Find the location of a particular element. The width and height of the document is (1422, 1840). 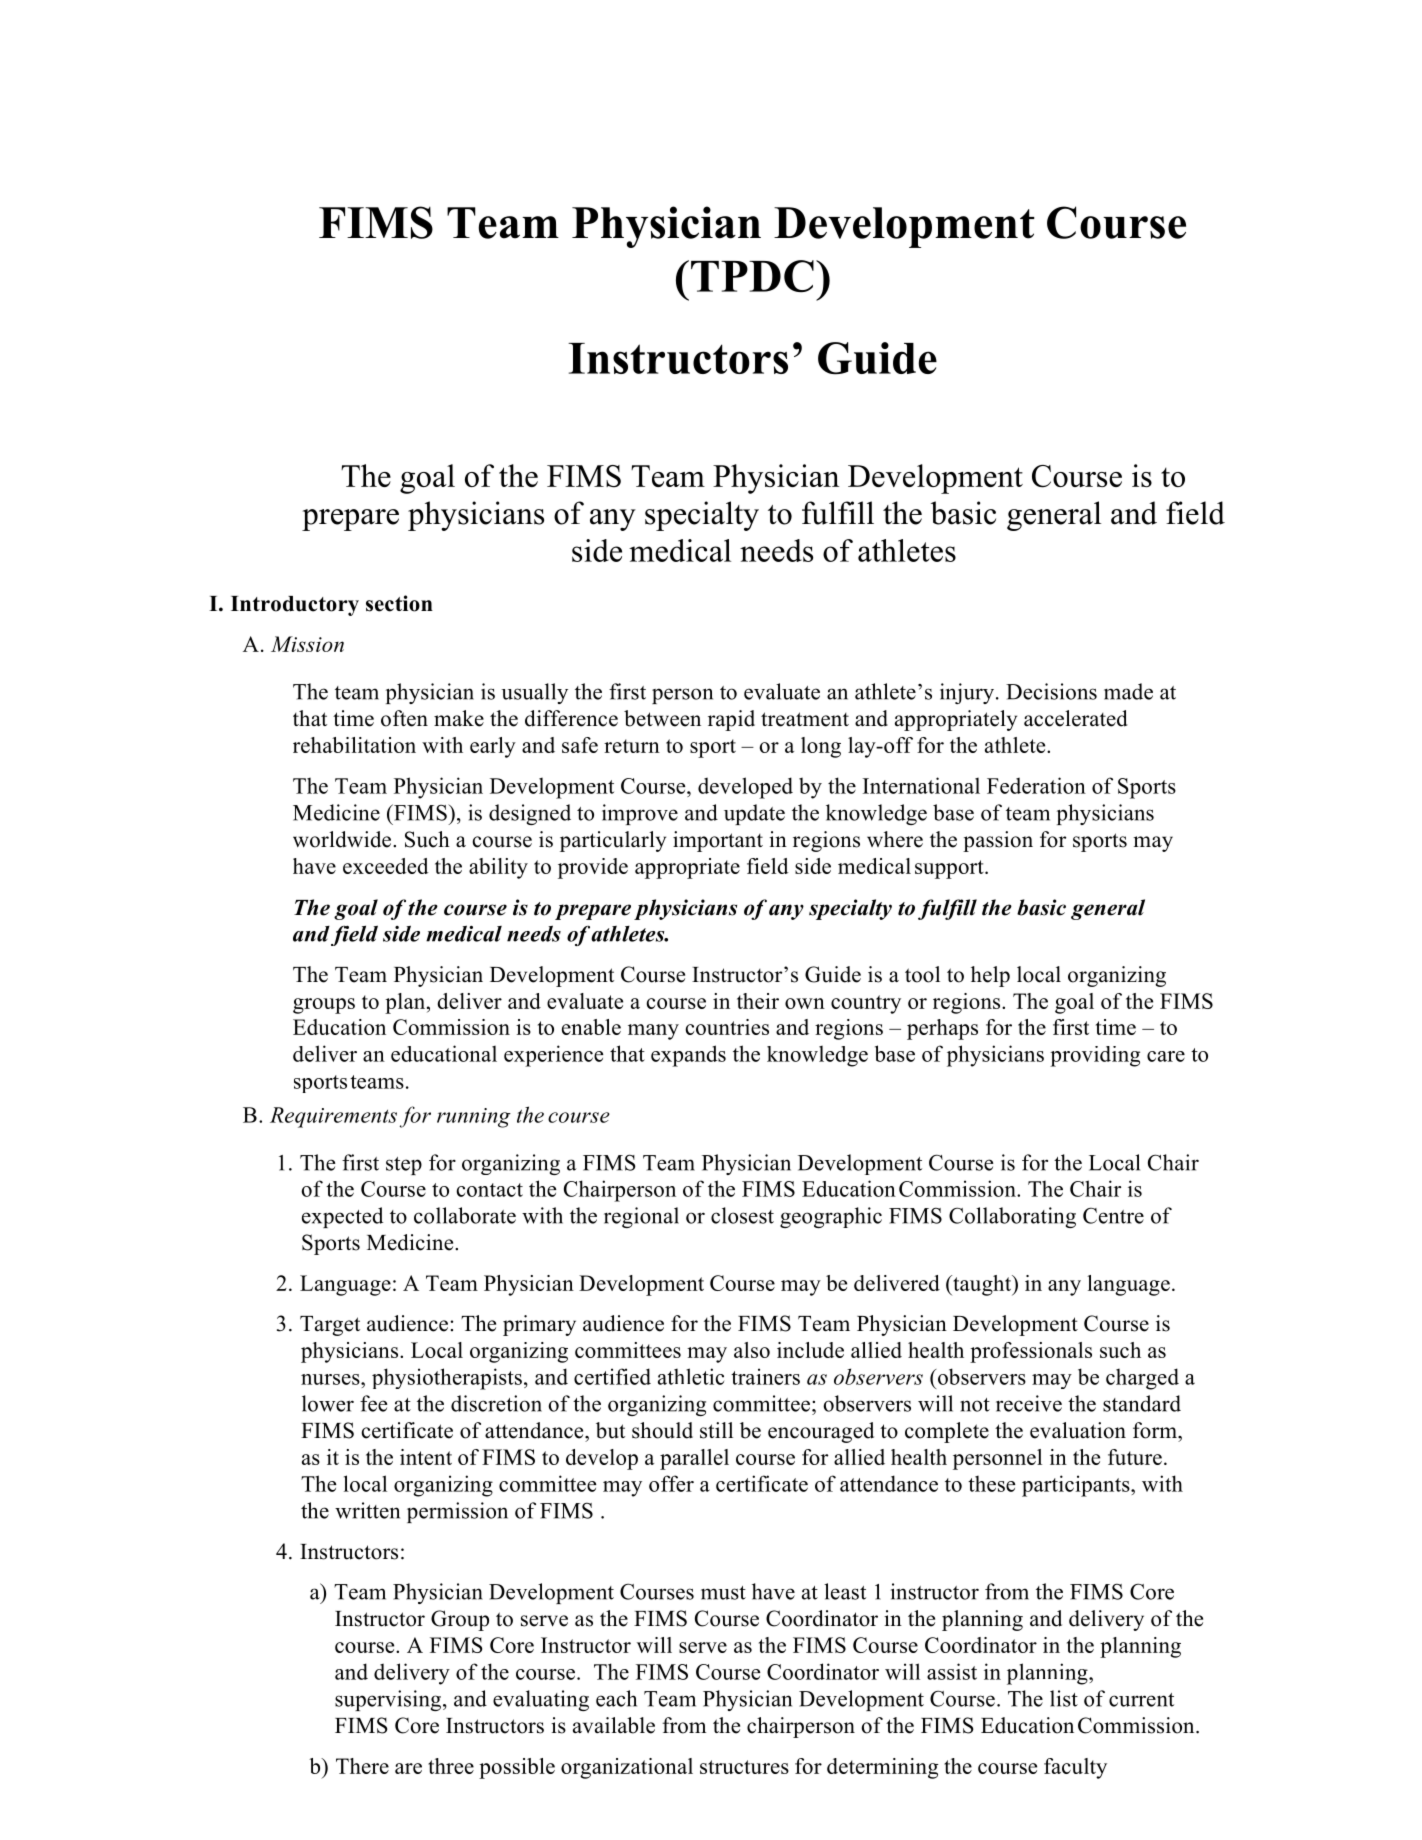

structures is located at coordinates (744, 1767).
